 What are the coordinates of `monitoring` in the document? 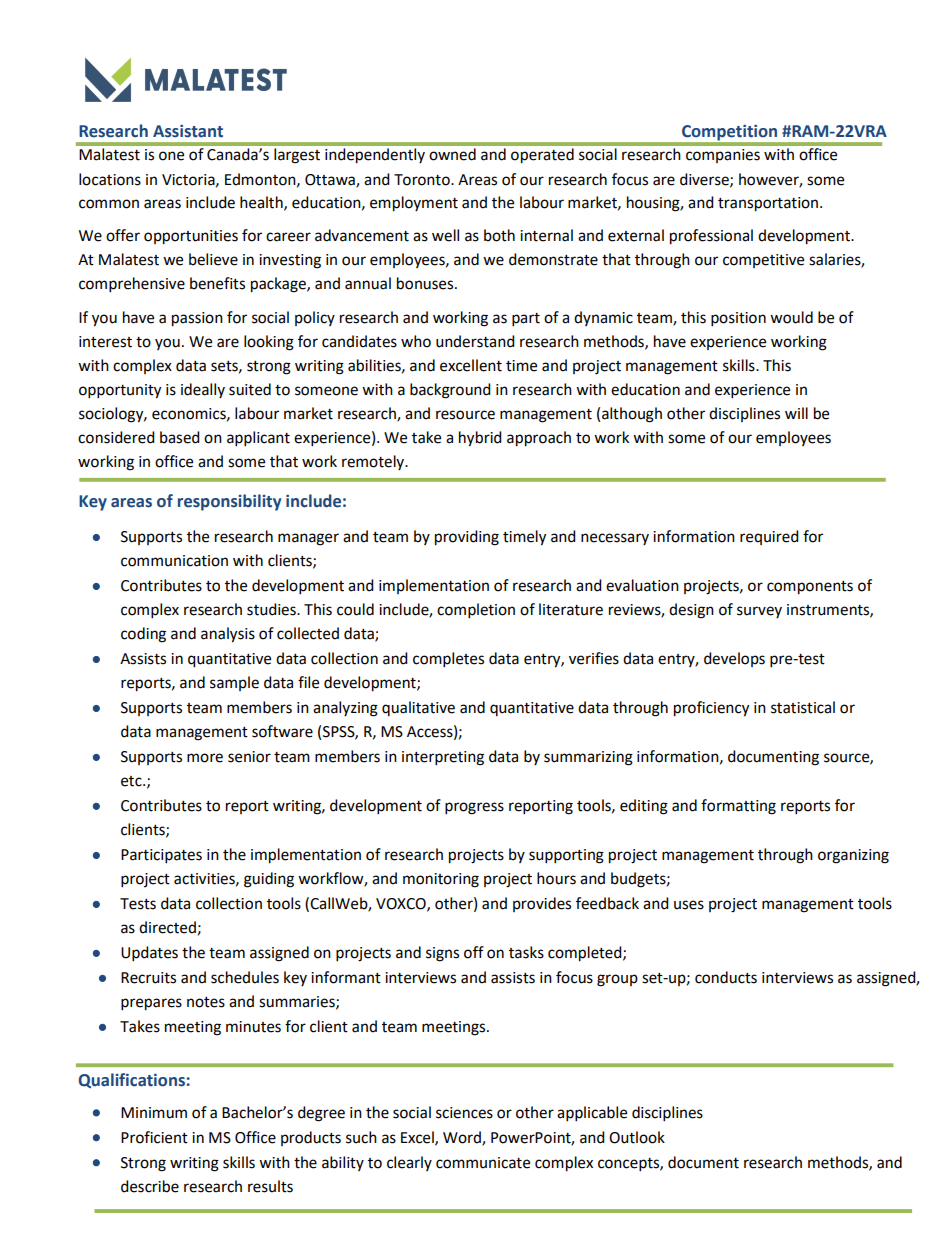 It's located at (441, 880).
